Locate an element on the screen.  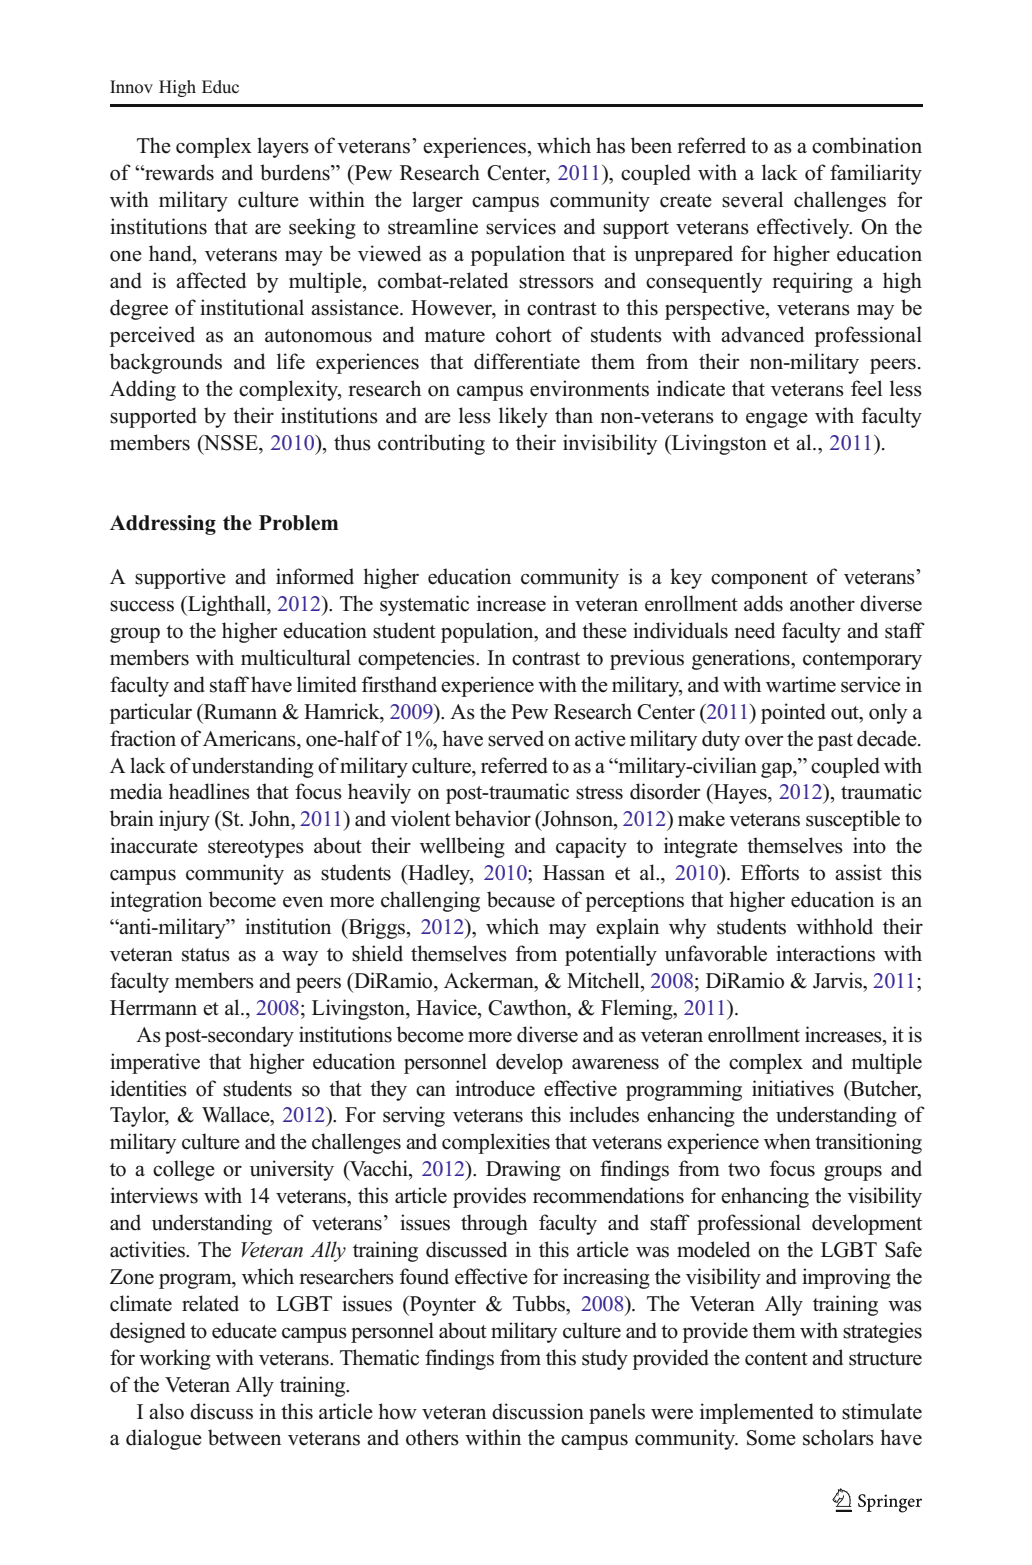
status is located at coordinates (206, 955).
